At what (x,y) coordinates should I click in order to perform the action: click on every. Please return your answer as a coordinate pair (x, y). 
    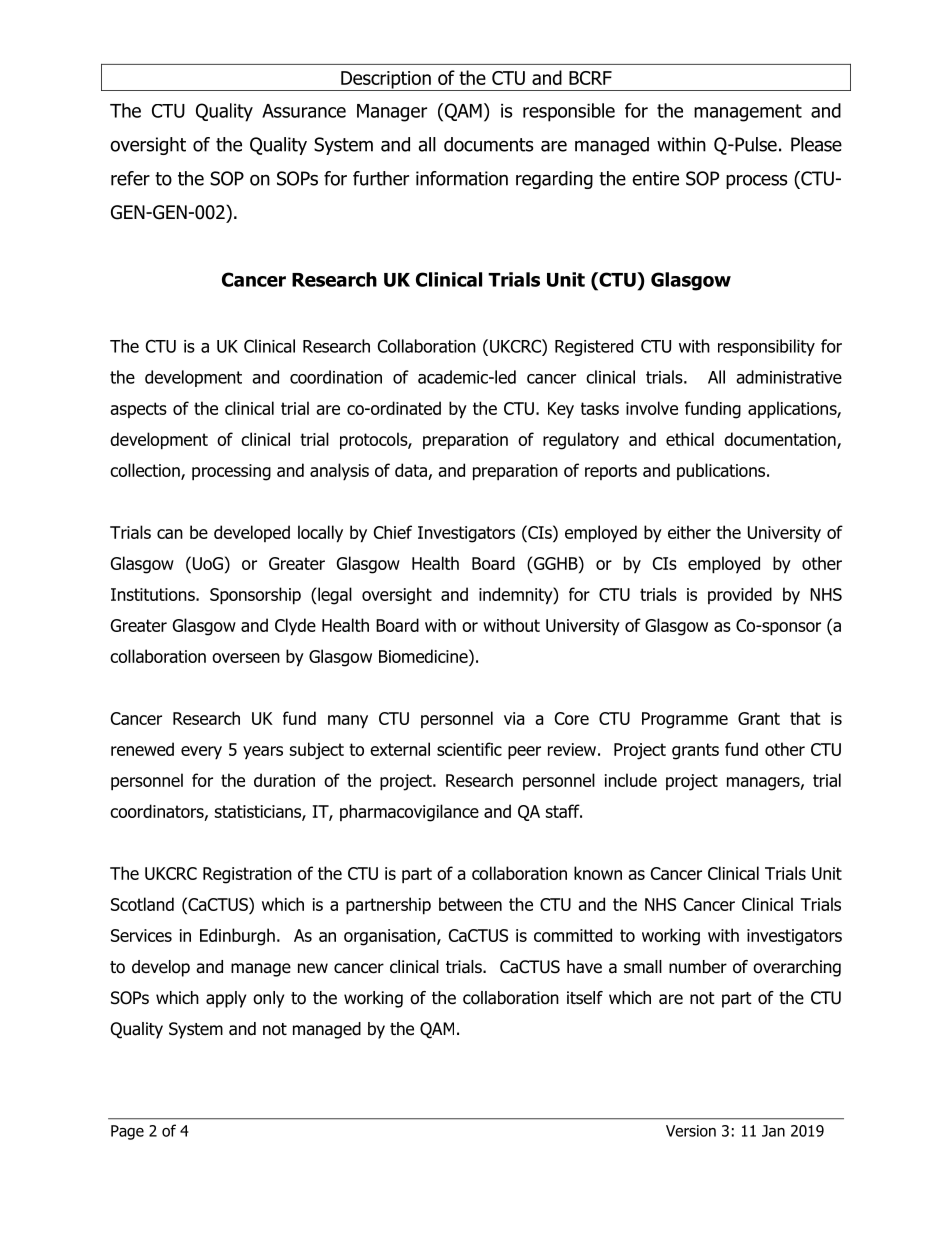
    Looking at the image, I should click on (201, 753).
